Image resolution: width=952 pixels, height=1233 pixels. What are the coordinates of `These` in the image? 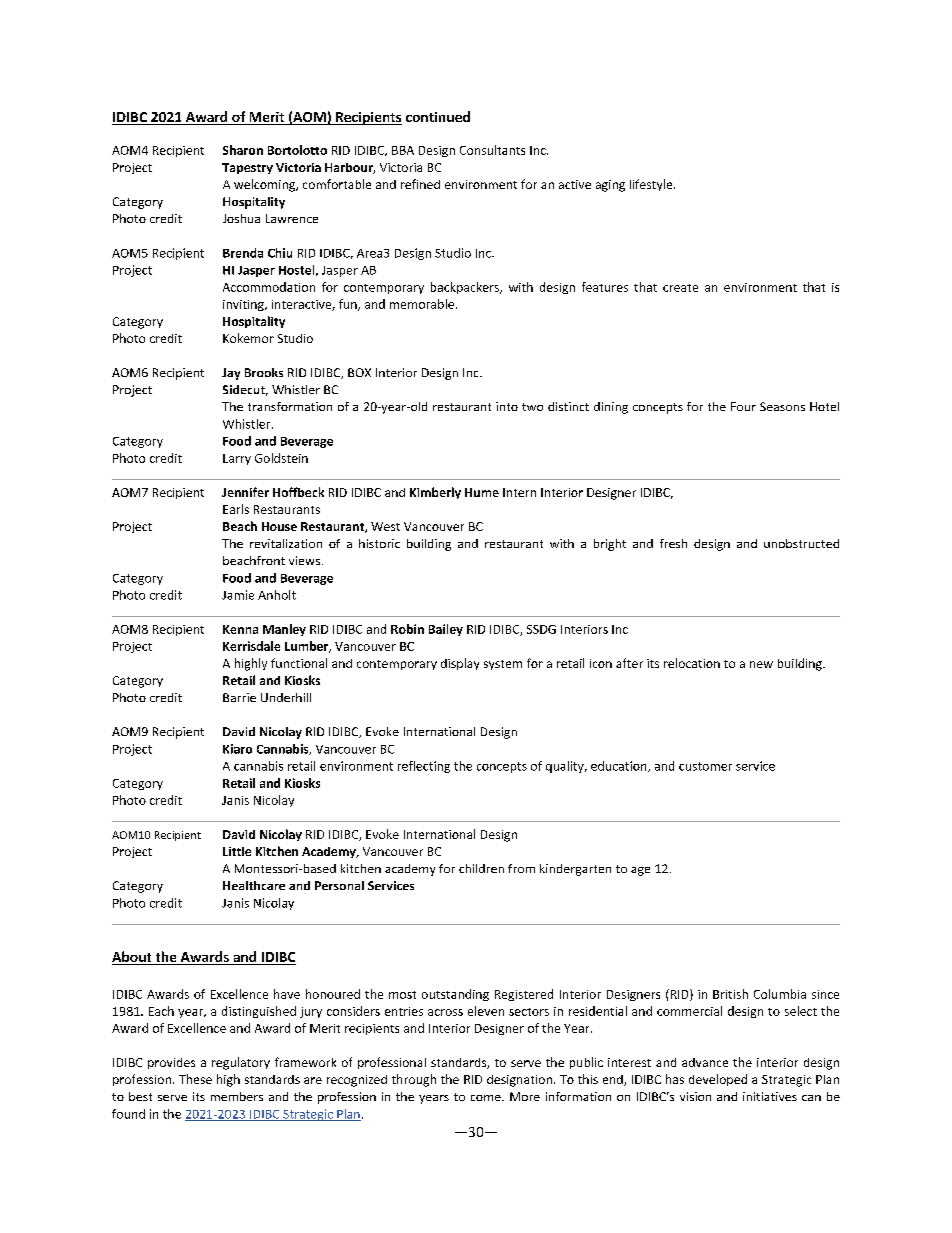 It's located at (195, 1079).
